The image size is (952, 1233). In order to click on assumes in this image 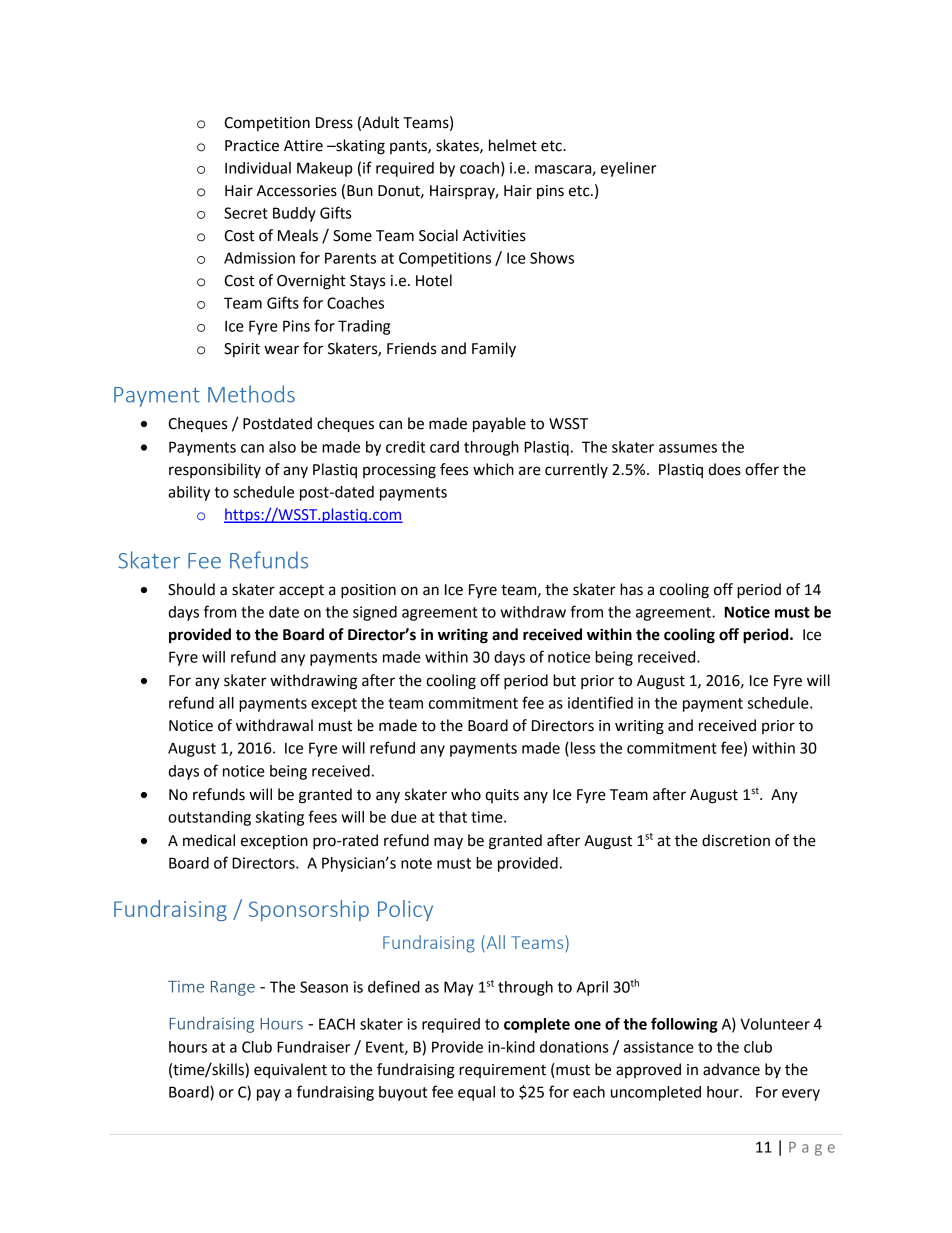, I will do `click(688, 448)`.
